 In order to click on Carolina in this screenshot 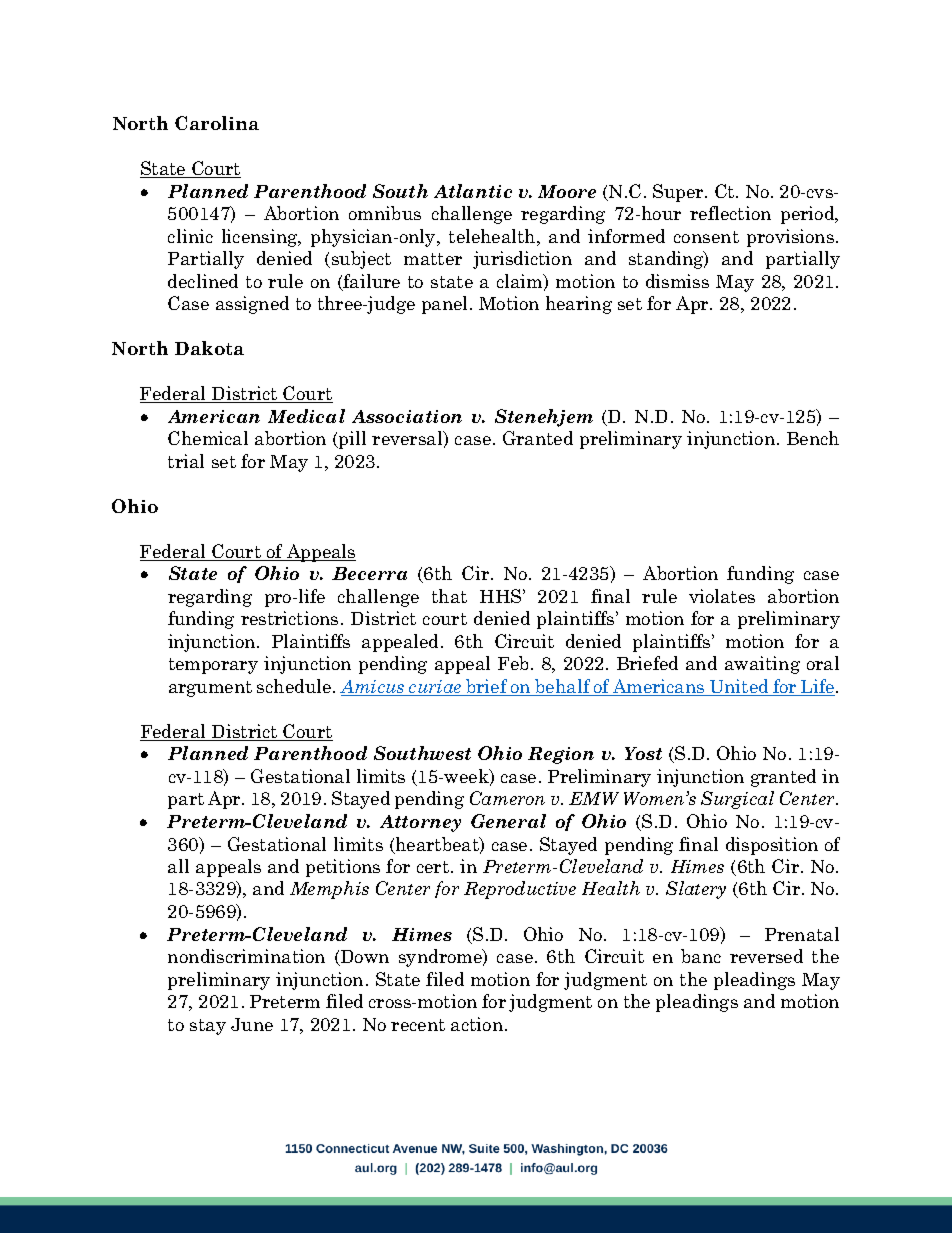, I will do `click(217, 123)`.
